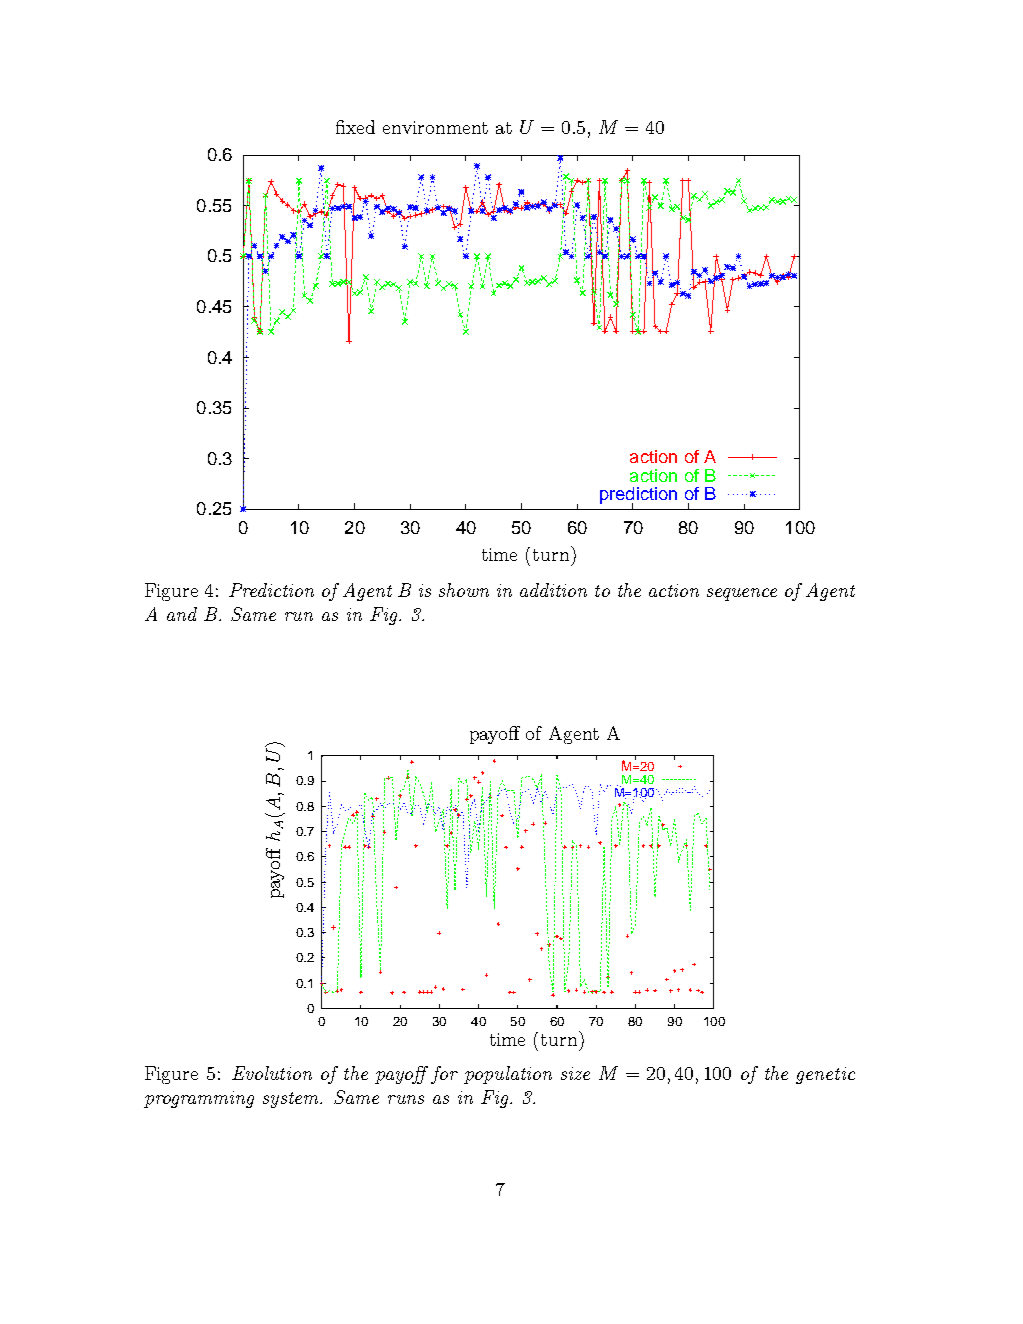 The image size is (1023, 1324). Describe the element at coordinates (199, 1099) in the document. I see `programming` at that location.
